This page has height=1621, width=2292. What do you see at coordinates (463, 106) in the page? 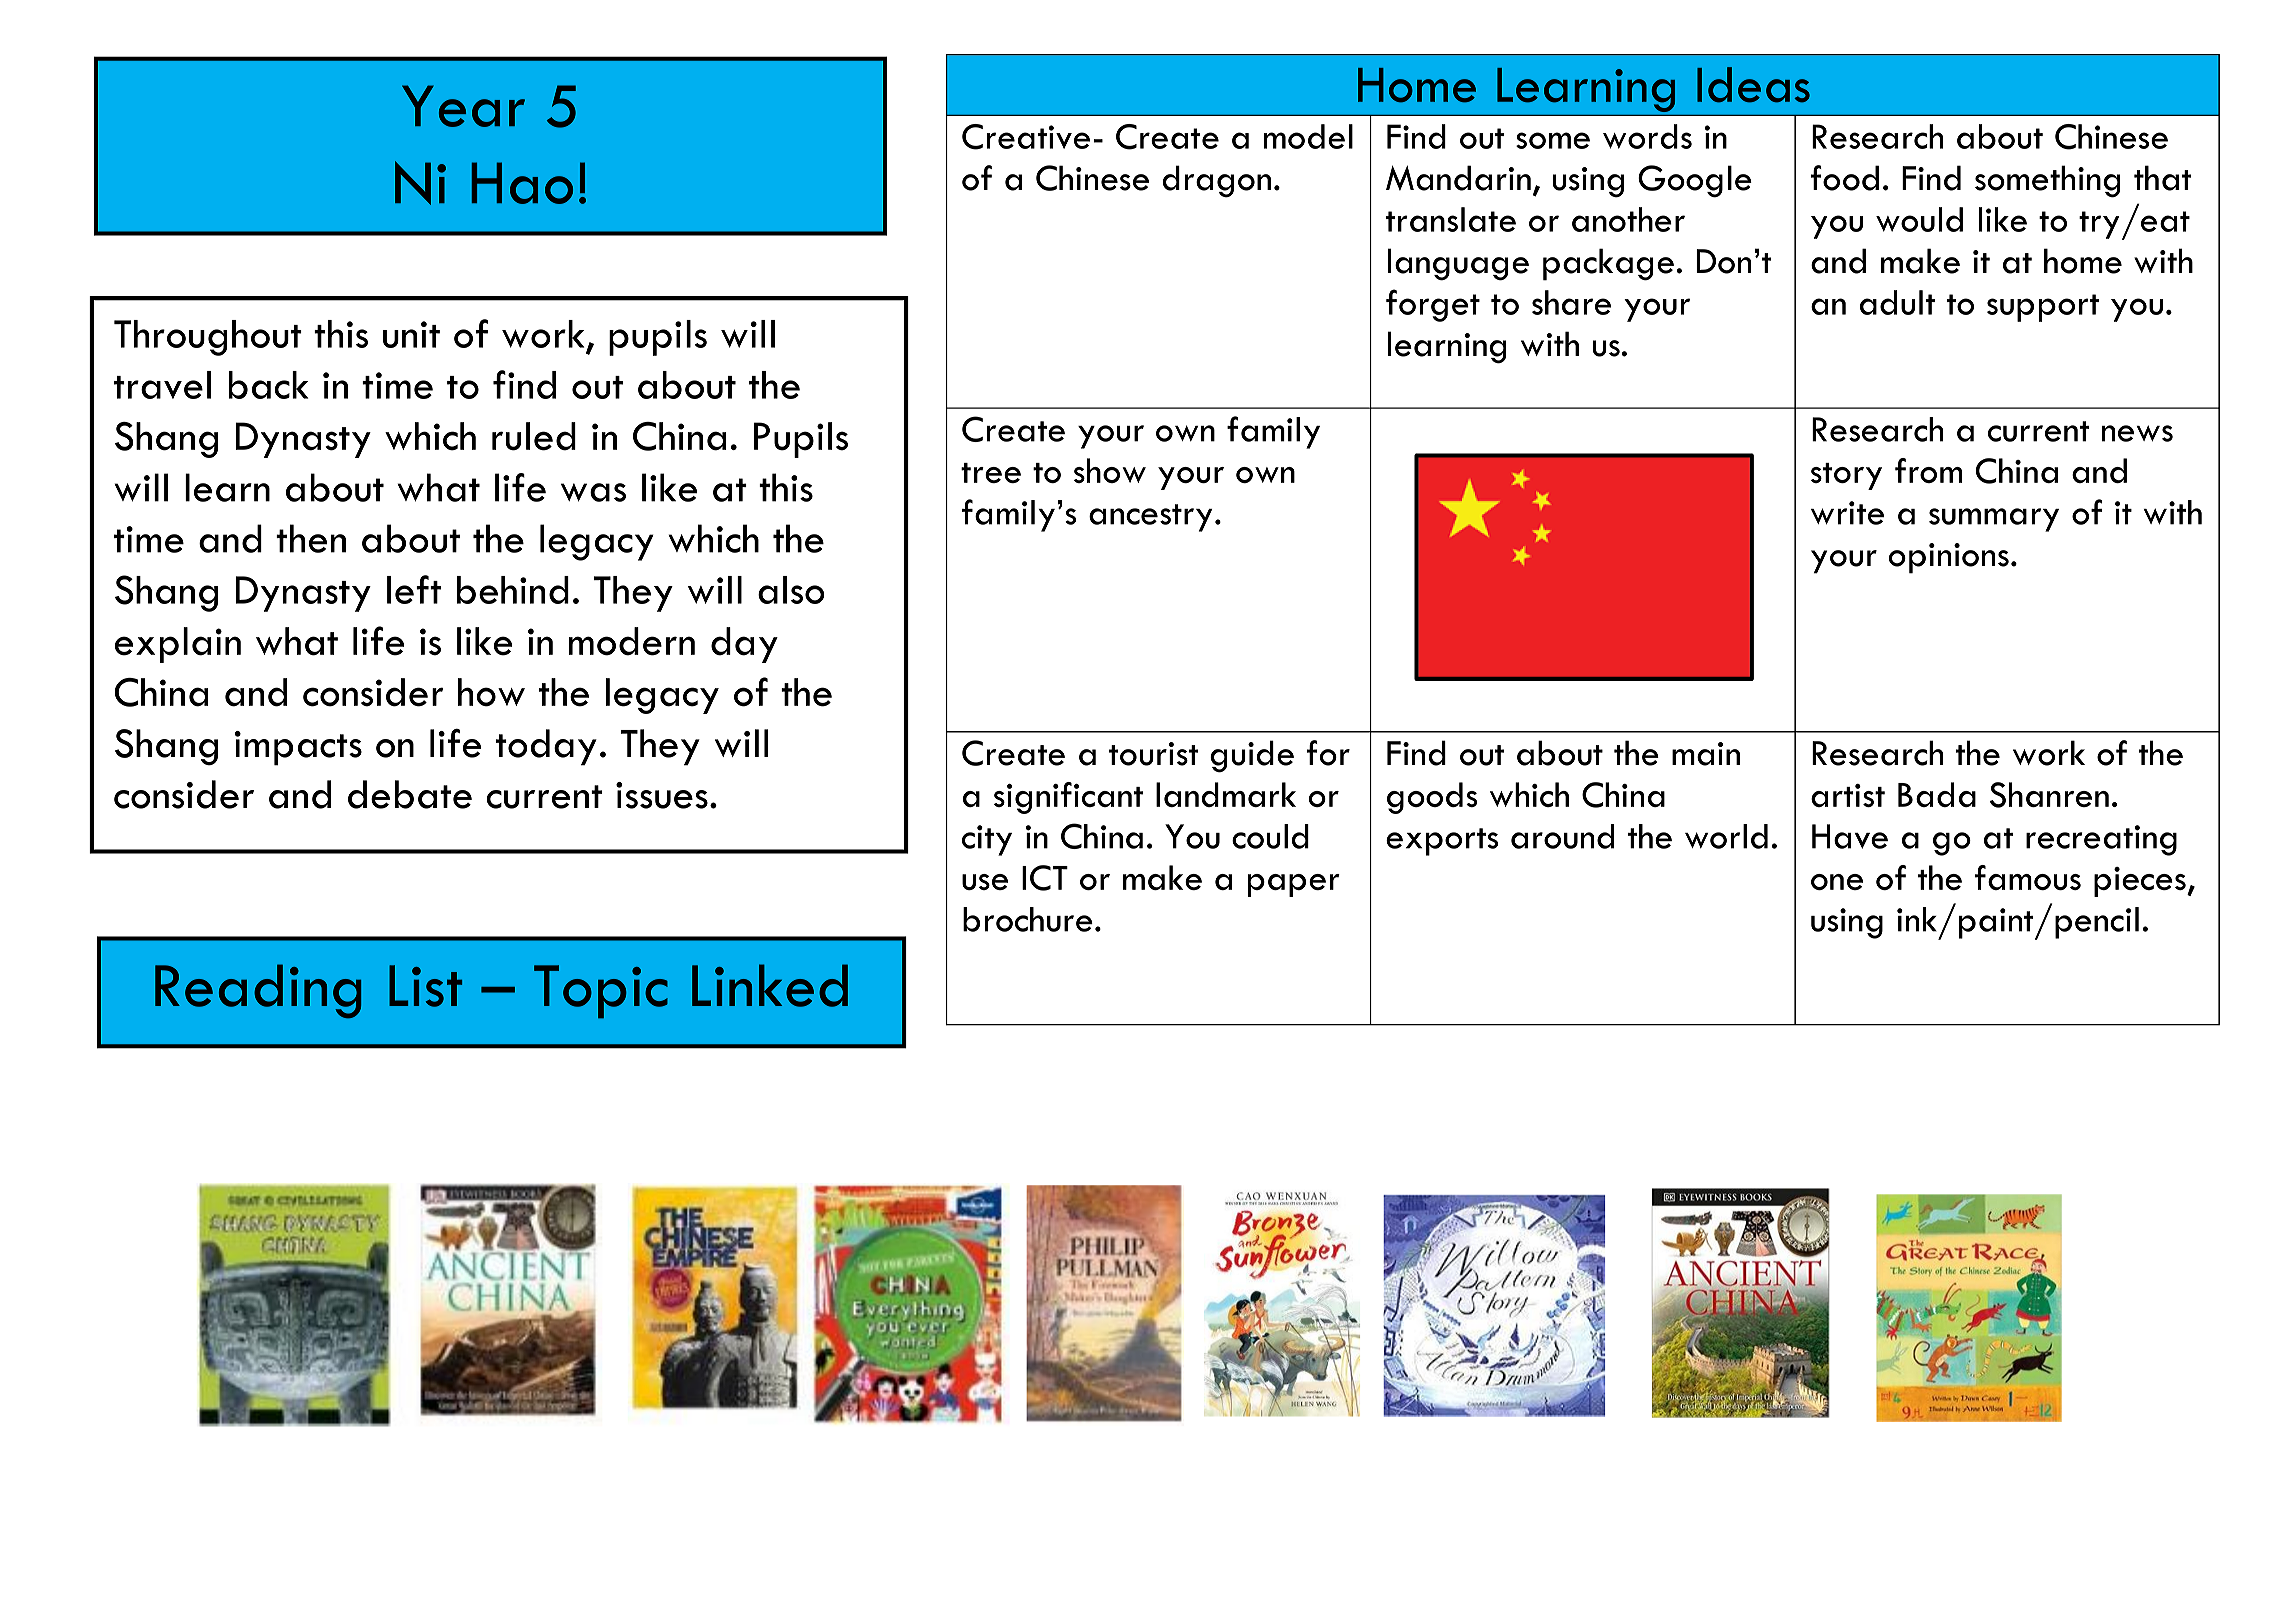
I see `Year` at bounding box center [463, 106].
